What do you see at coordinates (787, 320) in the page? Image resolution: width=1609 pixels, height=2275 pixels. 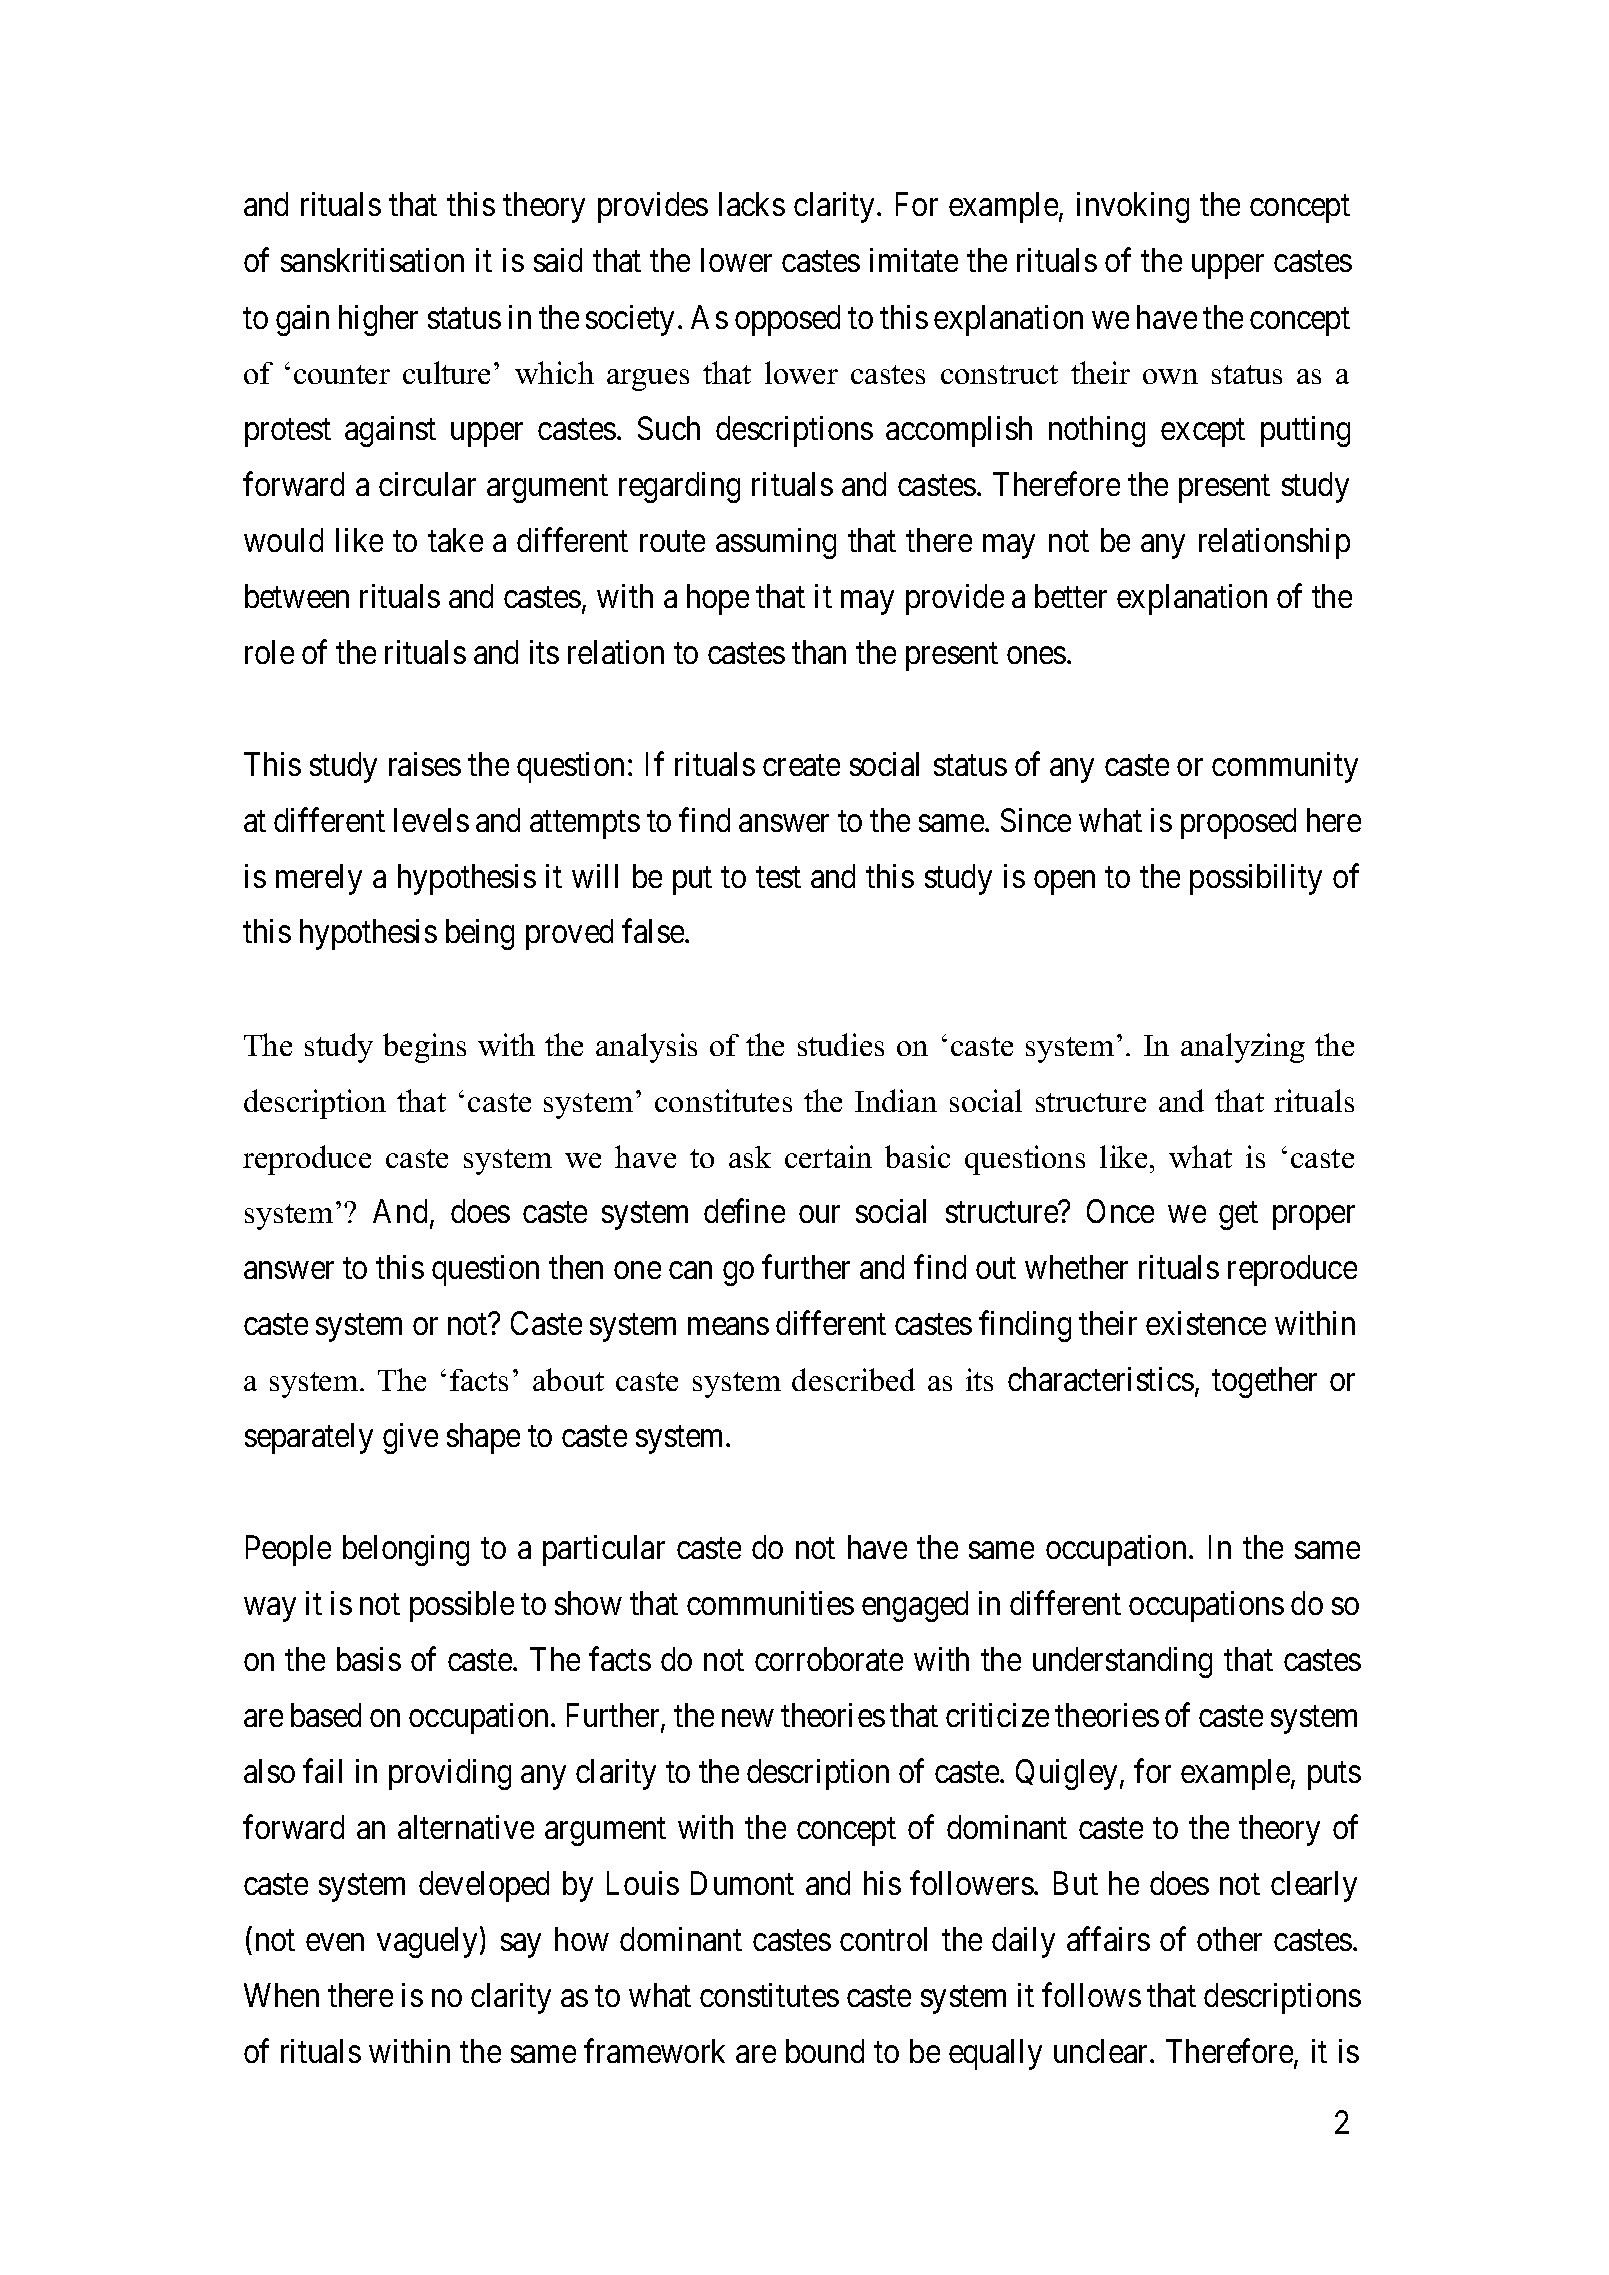 I see `opposed` at bounding box center [787, 320].
